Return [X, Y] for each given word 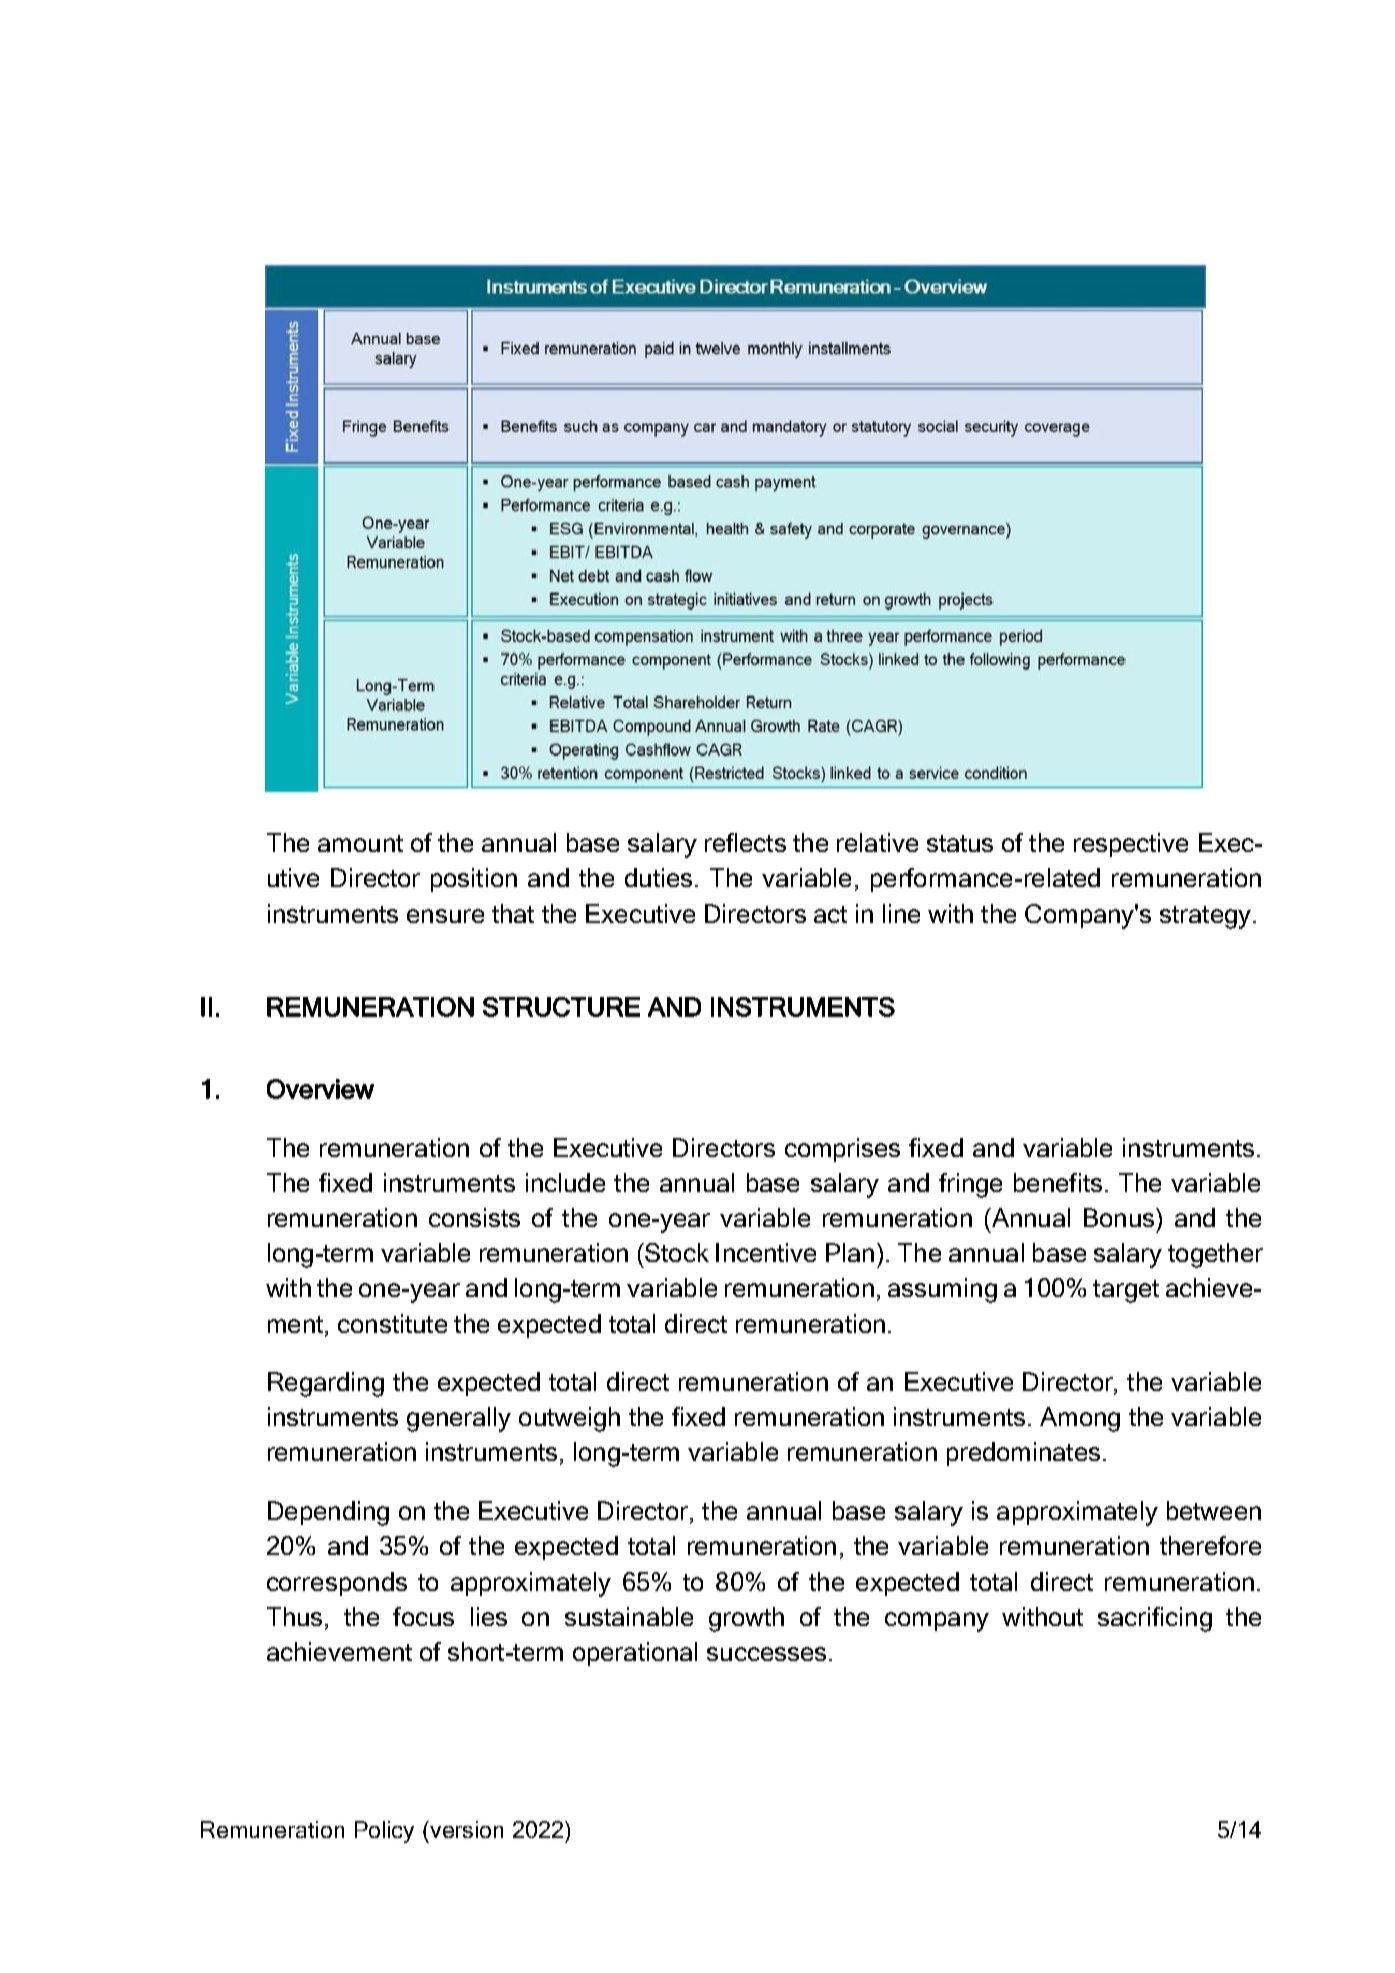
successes [766, 1654]
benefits [1058, 1182]
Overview [320, 1089]
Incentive [766, 1252]
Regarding [326, 1384]
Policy [384, 1832]
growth [746, 1619]
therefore [1210, 1545]
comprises [842, 1150]
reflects [745, 842]
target [1126, 1291]
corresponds [337, 1584]
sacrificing [1155, 1619]
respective [1131, 845]
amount [360, 843]
